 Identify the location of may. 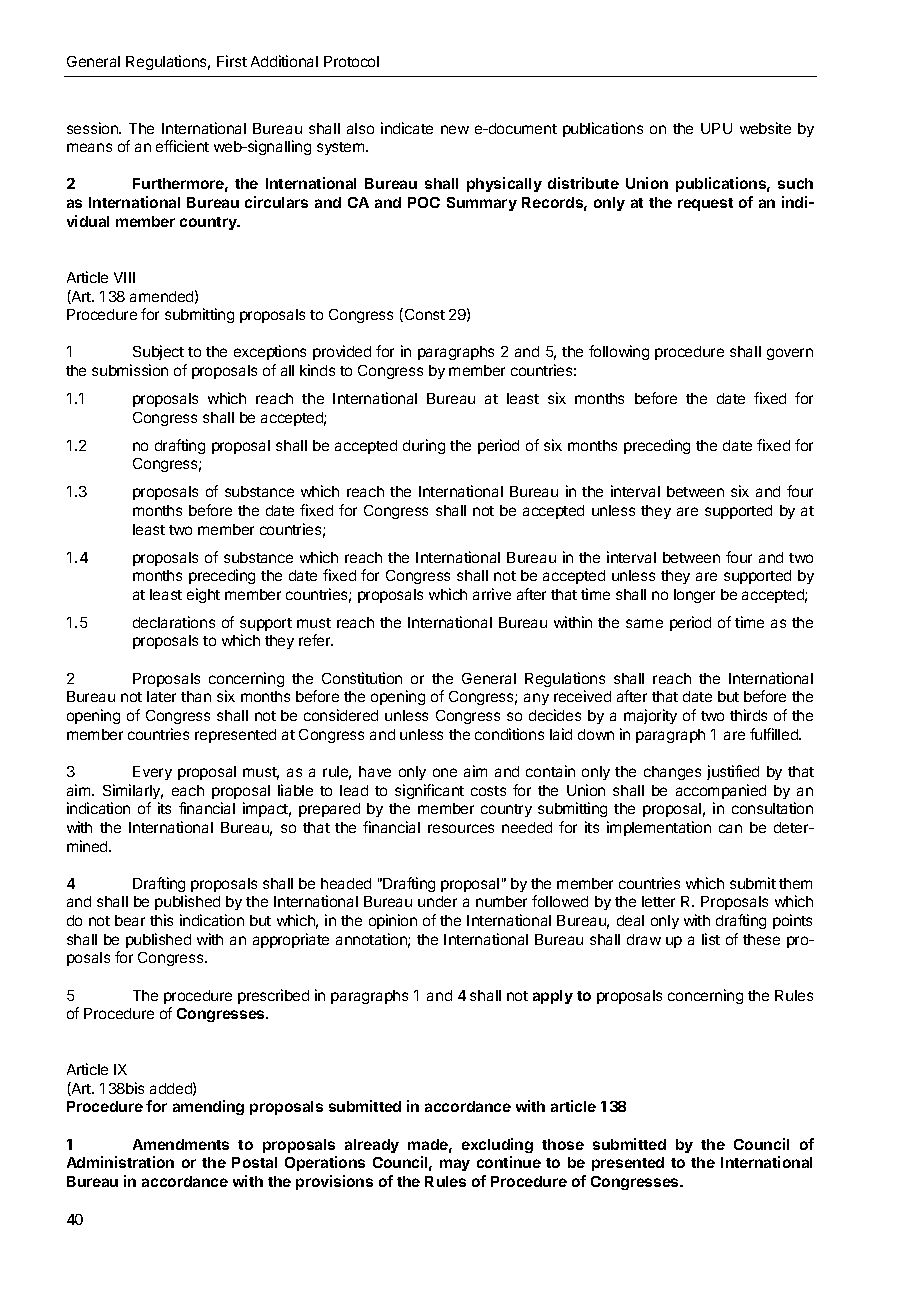
(455, 1165).
